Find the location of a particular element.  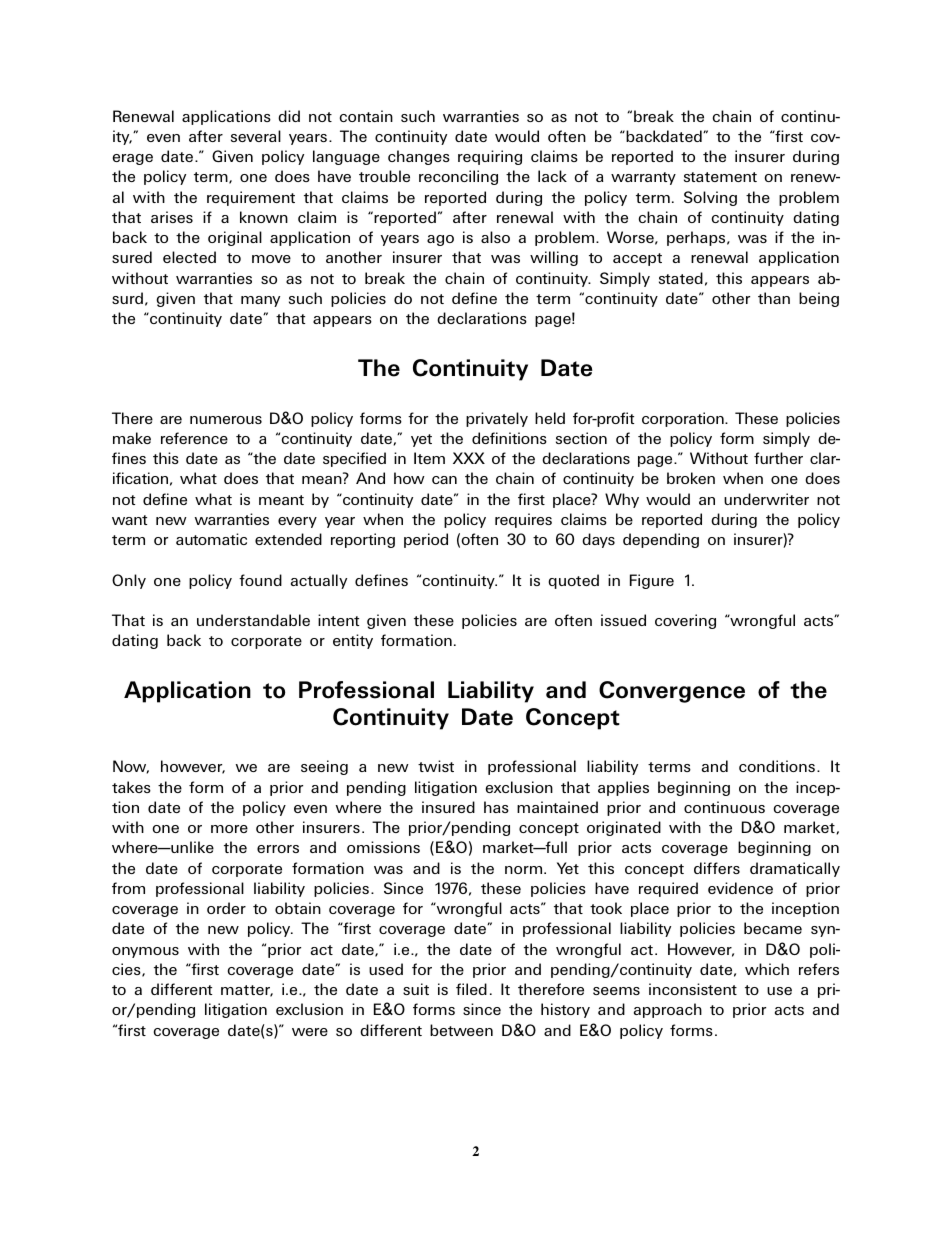

takes is located at coordinates (131, 787).
